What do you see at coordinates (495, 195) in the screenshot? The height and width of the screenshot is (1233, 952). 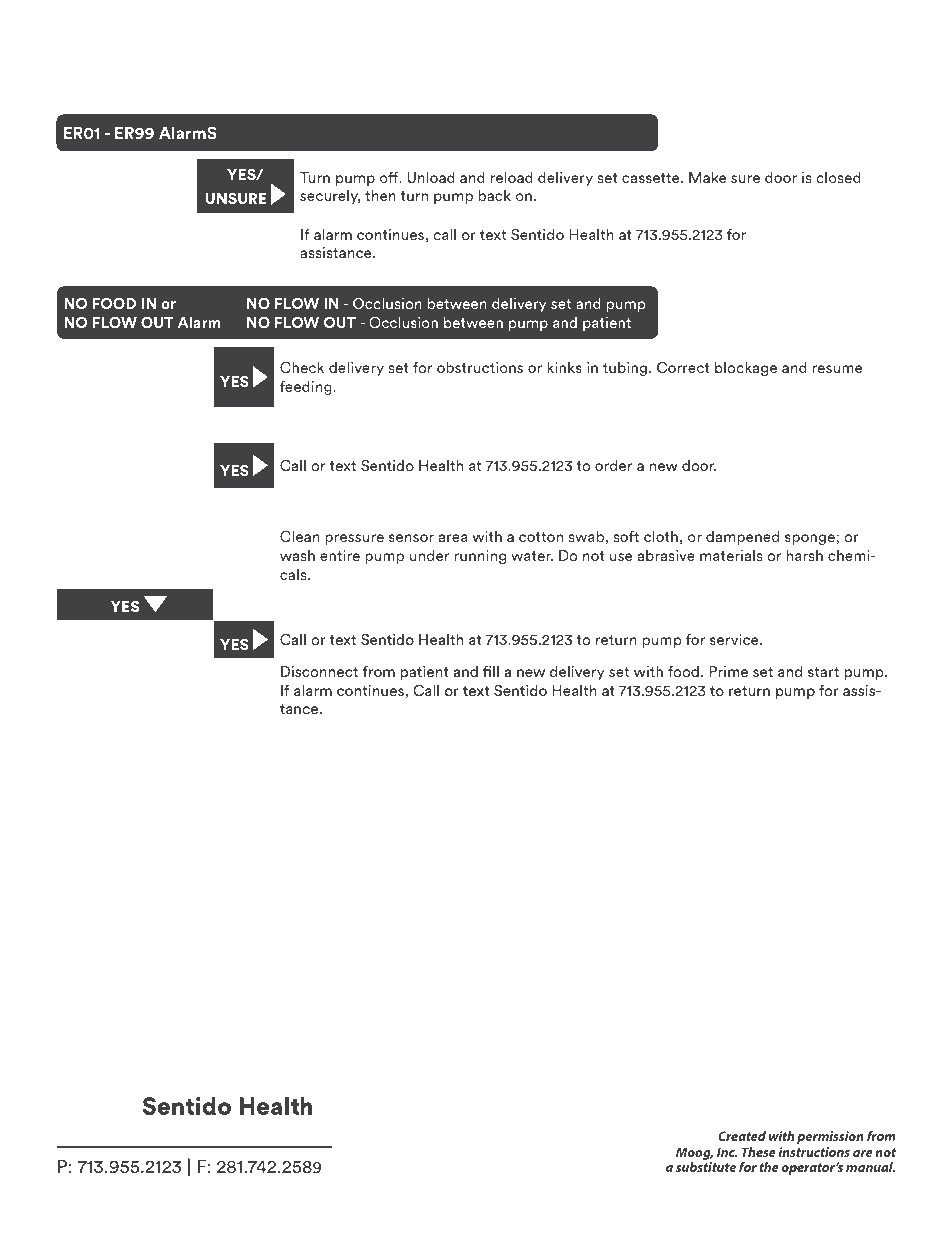 I see `back` at bounding box center [495, 195].
